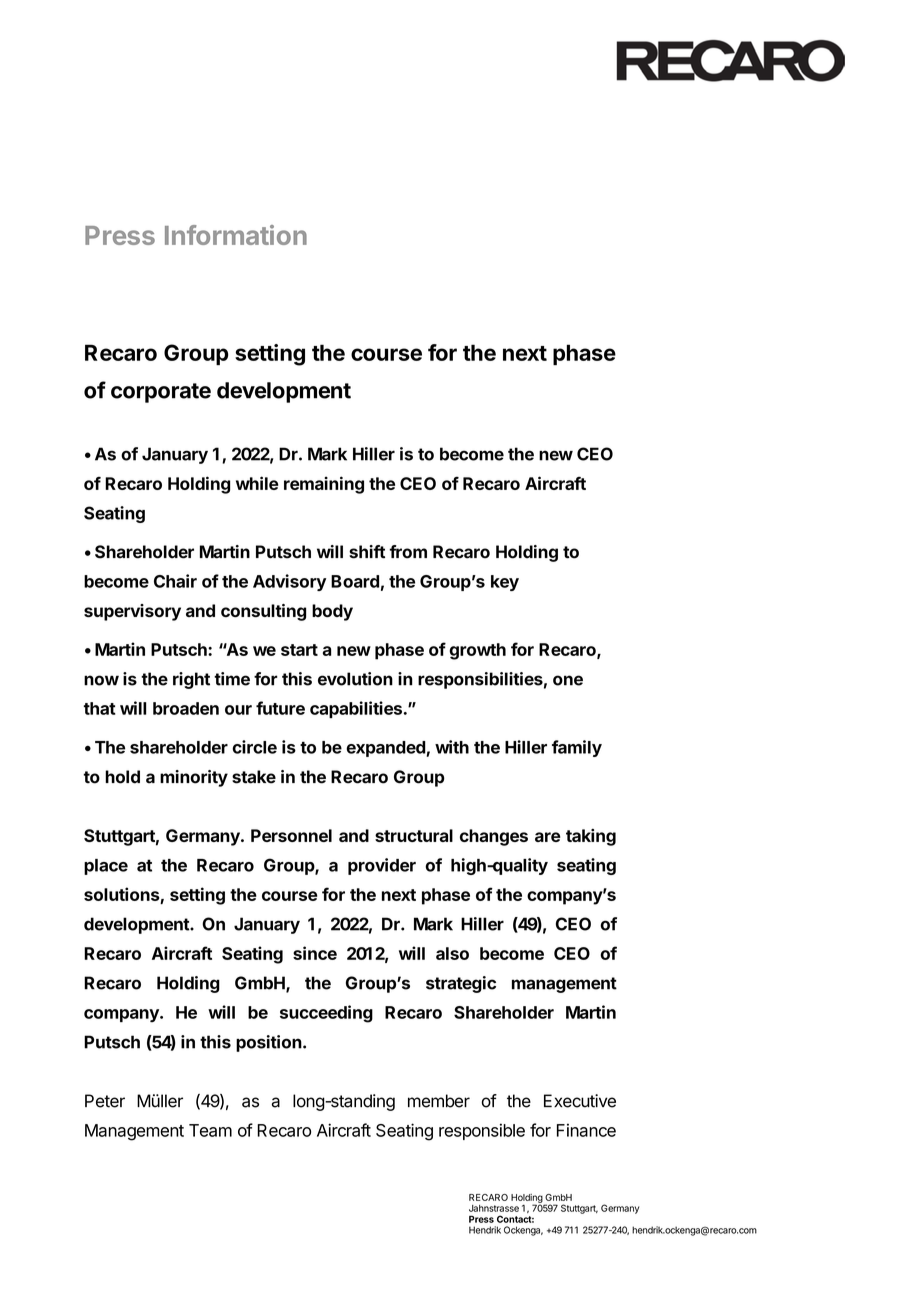  What do you see at coordinates (439, 1101) in the screenshot?
I see `member` at bounding box center [439, 1101].
